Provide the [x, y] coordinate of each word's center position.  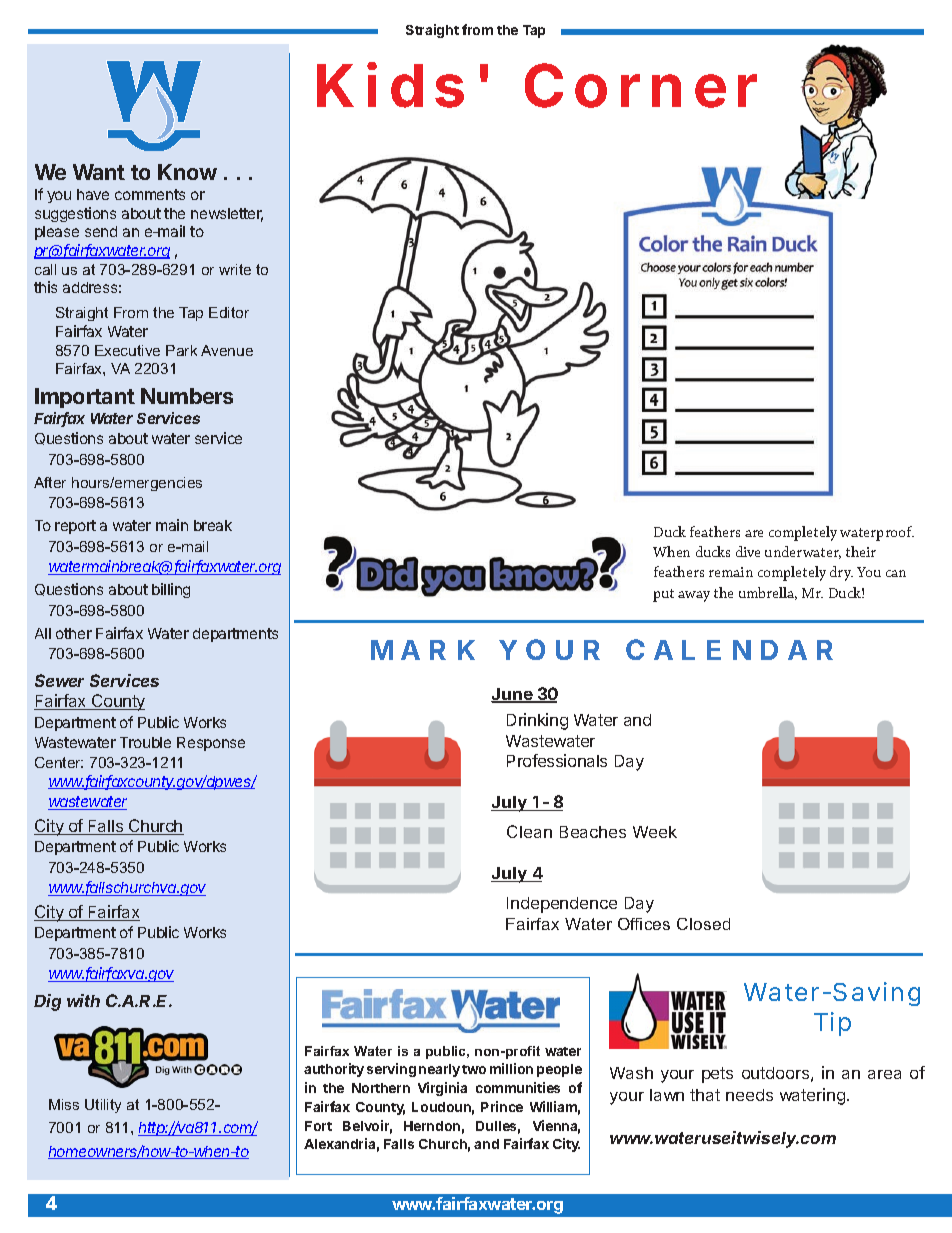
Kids [390, 85]
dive [748, 551]
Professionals [557, 760]
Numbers [187, 396]
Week [655, 832]
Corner [641, 85]
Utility [103, 1106]
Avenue [227, 350]
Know [187, 172]
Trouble [145, 742]
